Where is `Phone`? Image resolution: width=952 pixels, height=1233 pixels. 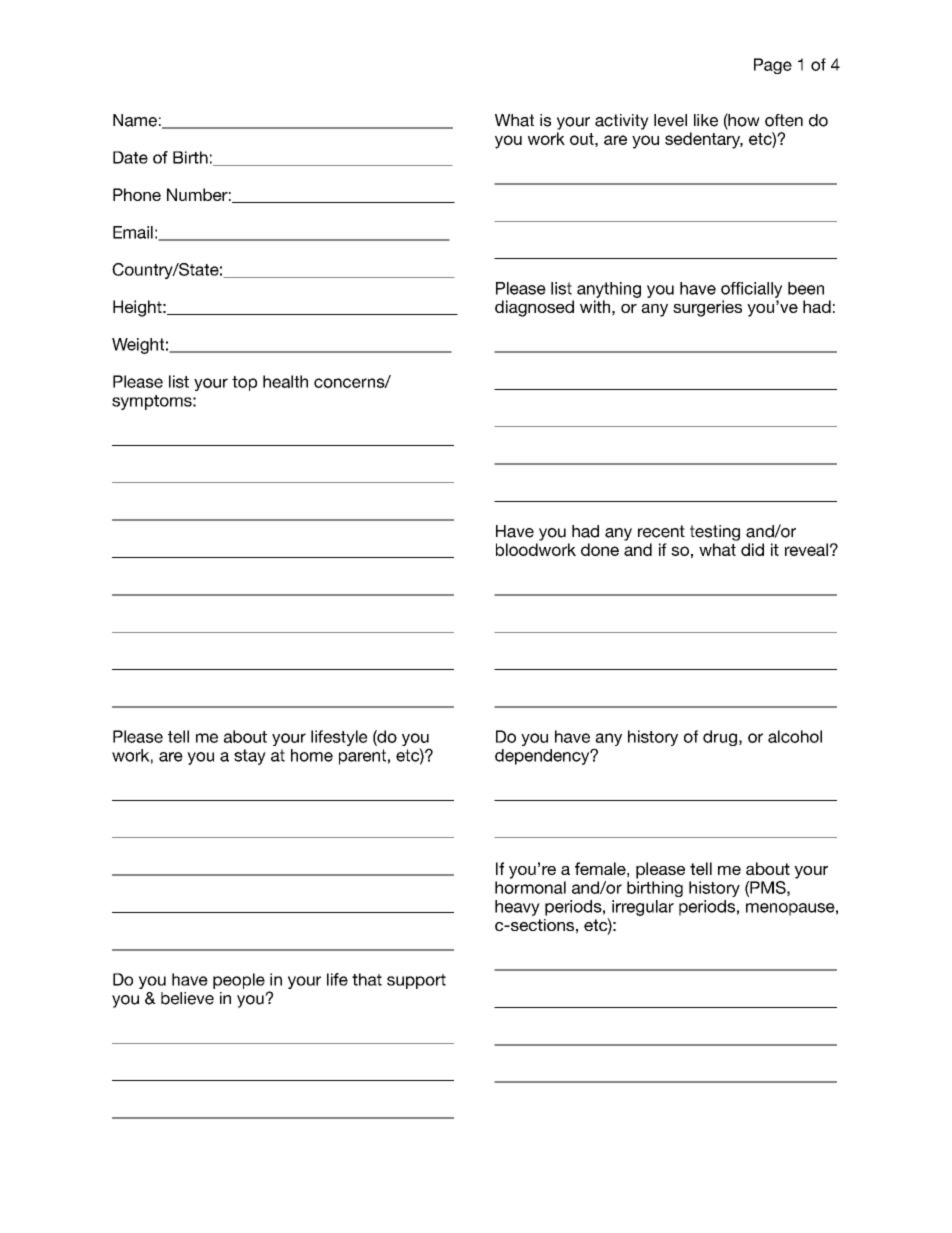
Phone is located at coordinates (137, 194).
